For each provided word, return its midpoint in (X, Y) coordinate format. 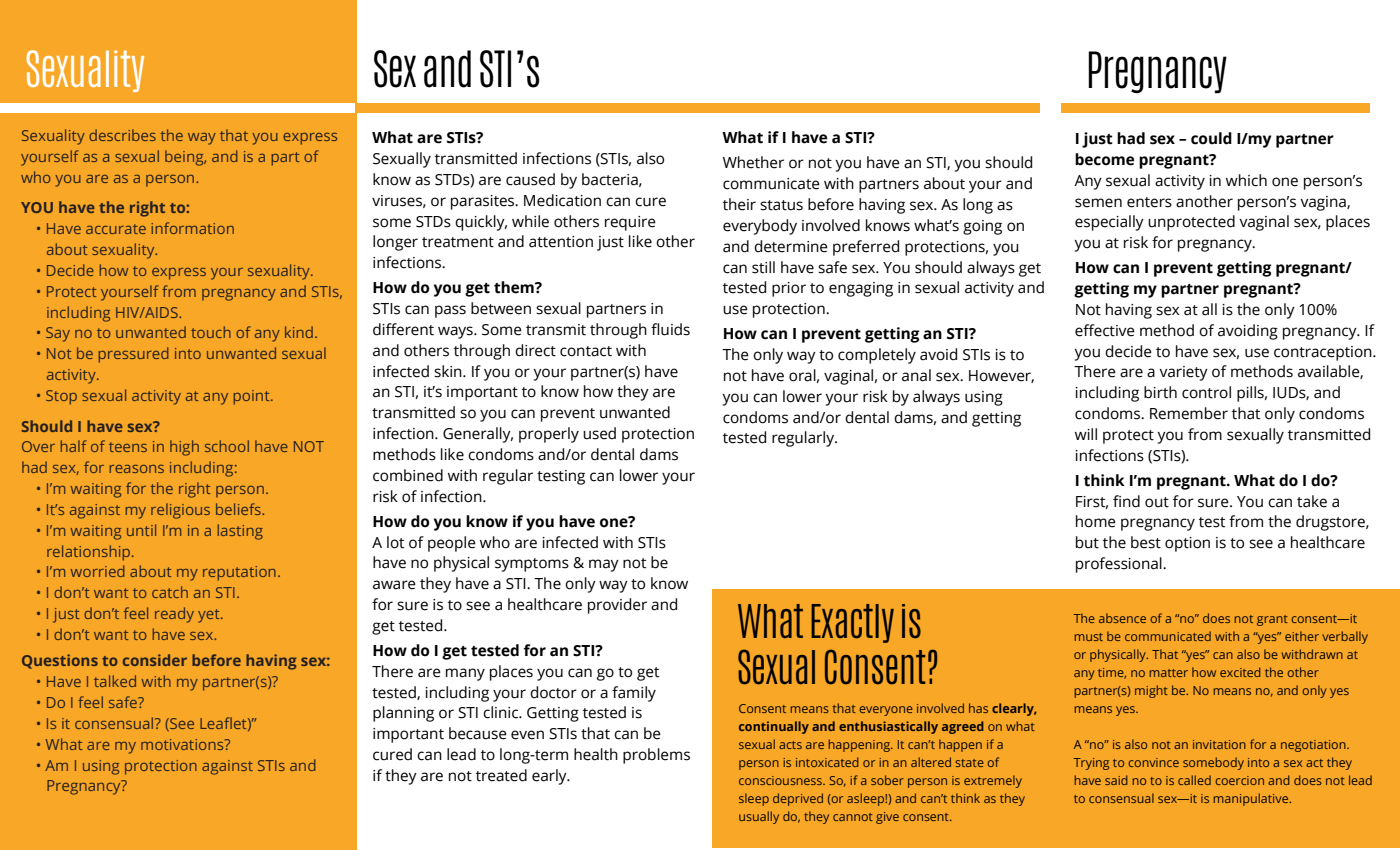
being (185, 158)
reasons (137, 469)
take (1312, 501)
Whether (753, 162)
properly (549, 435)
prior (789, 289)
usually (759, 817)
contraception (1324, 353)
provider (617, 606)
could (1211, 138)
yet (210, 616)
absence (1122, 618)
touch (211, 332)
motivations (183, 744)
